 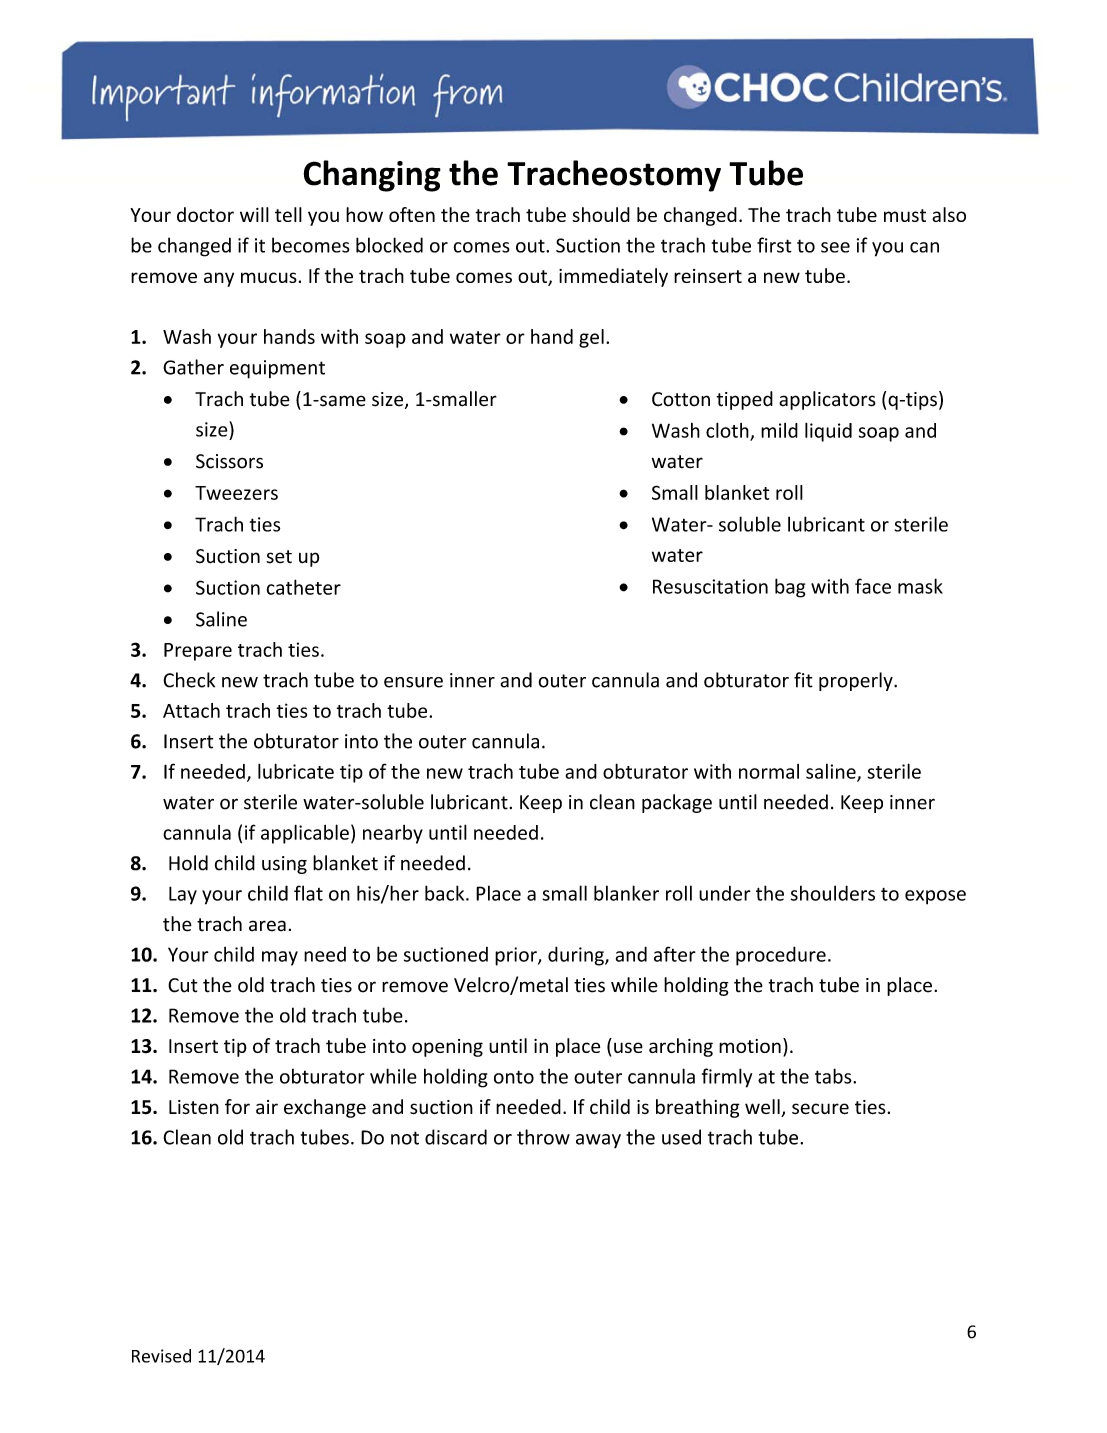 I want to click on lubricate, so click(x=296, y=771).
